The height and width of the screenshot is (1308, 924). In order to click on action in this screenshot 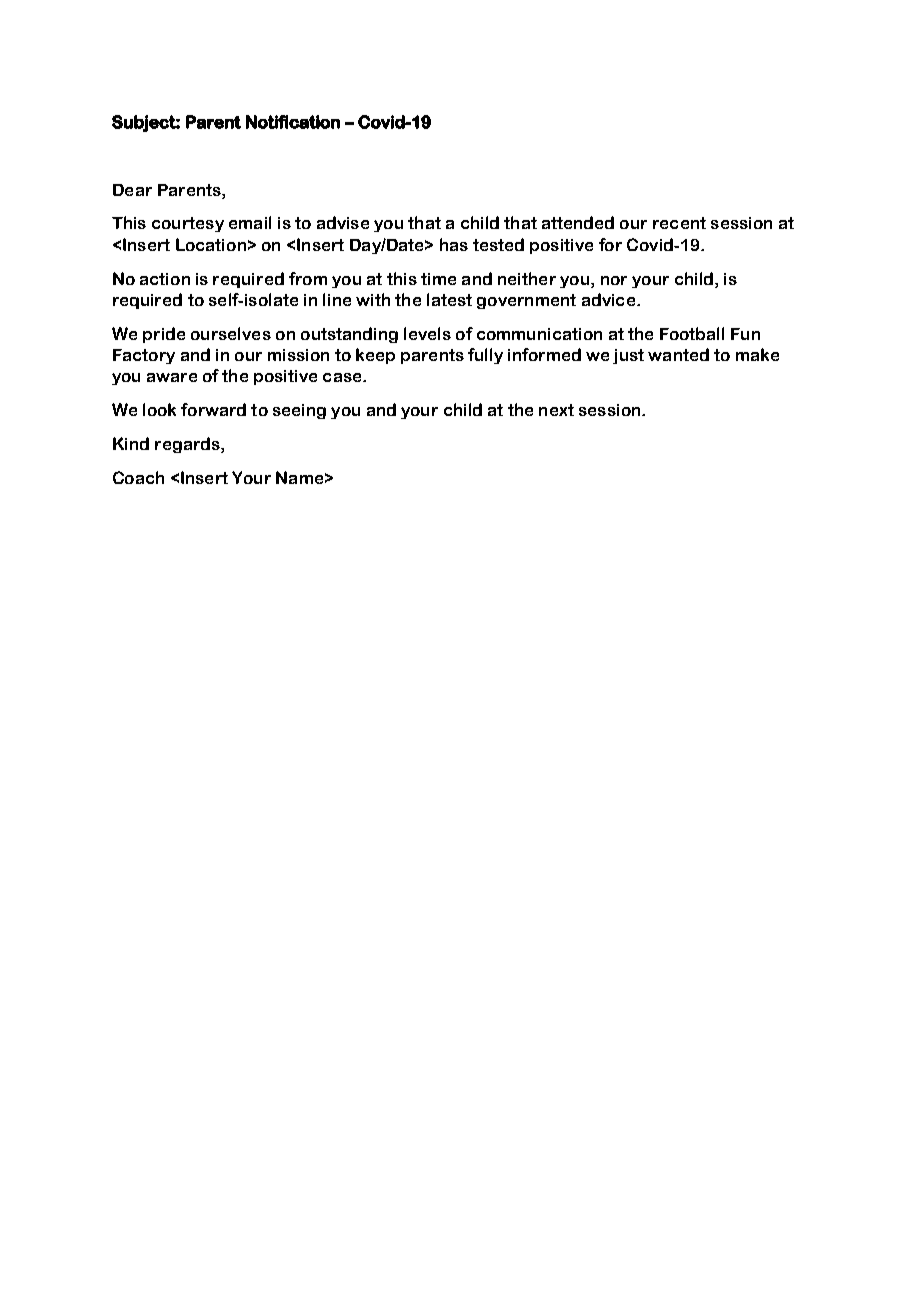, I will do `click(165, 279)`.
